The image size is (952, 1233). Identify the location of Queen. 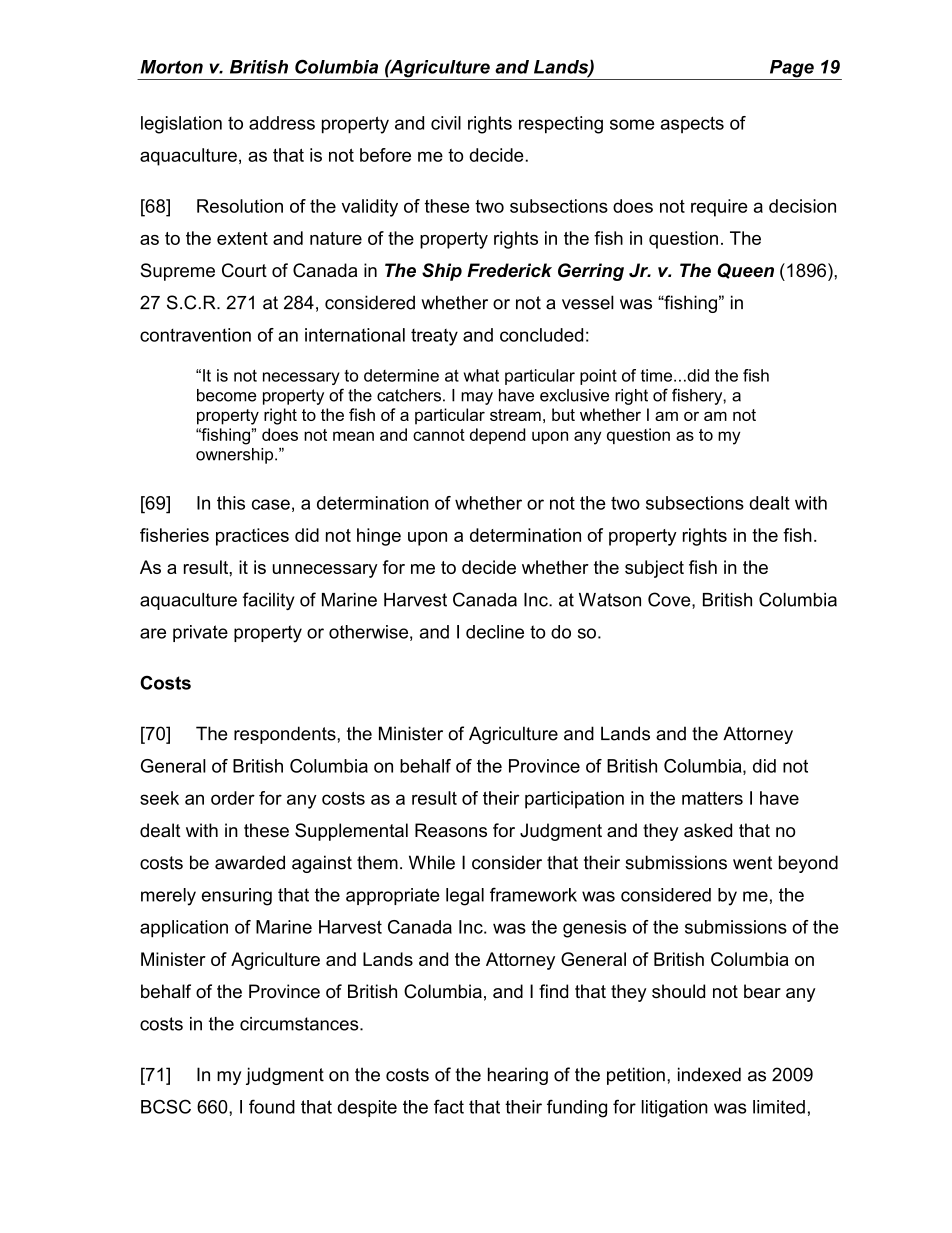
(745, 271).
